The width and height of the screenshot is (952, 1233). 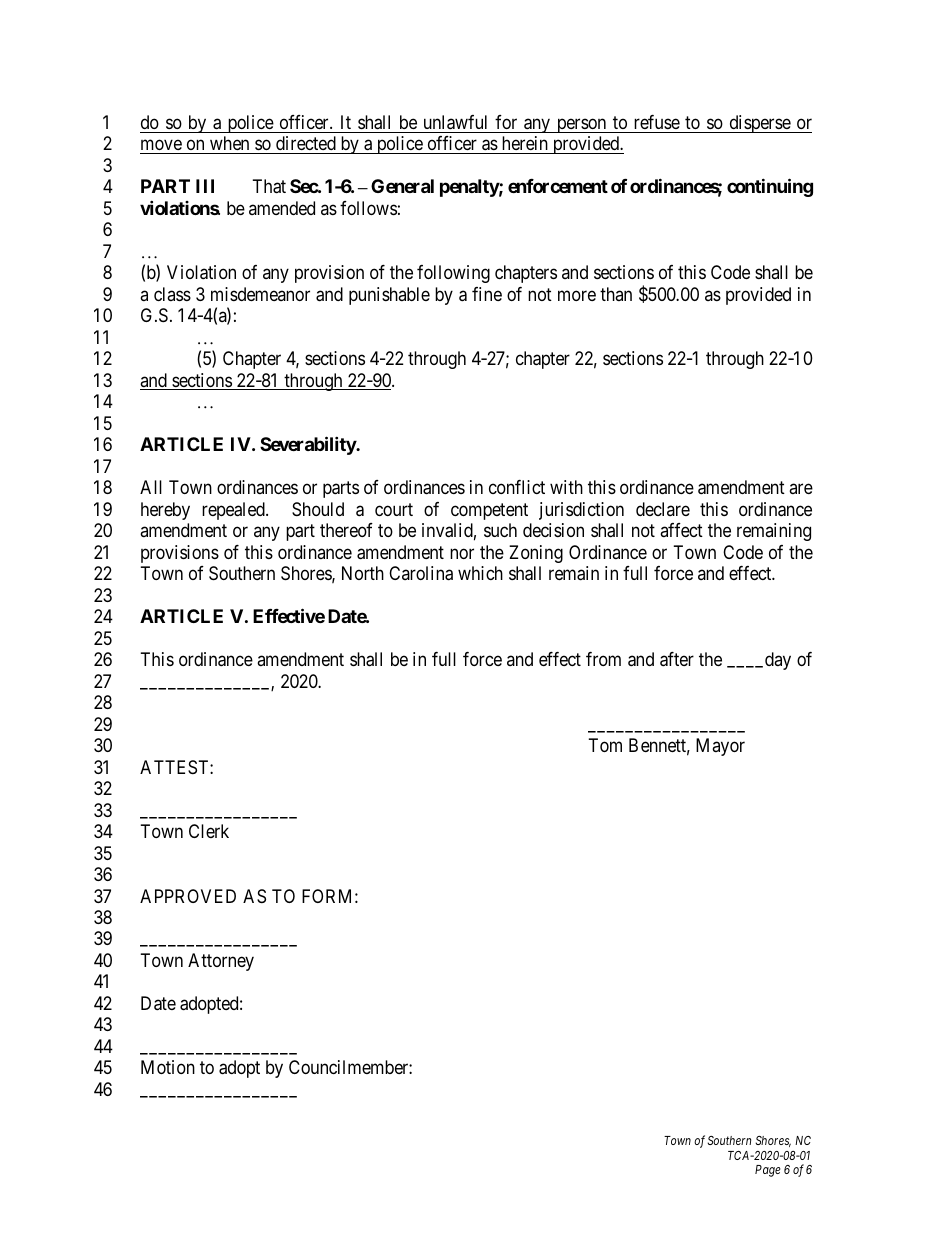 I want to click on Page, so click(x=768, y=1171).
